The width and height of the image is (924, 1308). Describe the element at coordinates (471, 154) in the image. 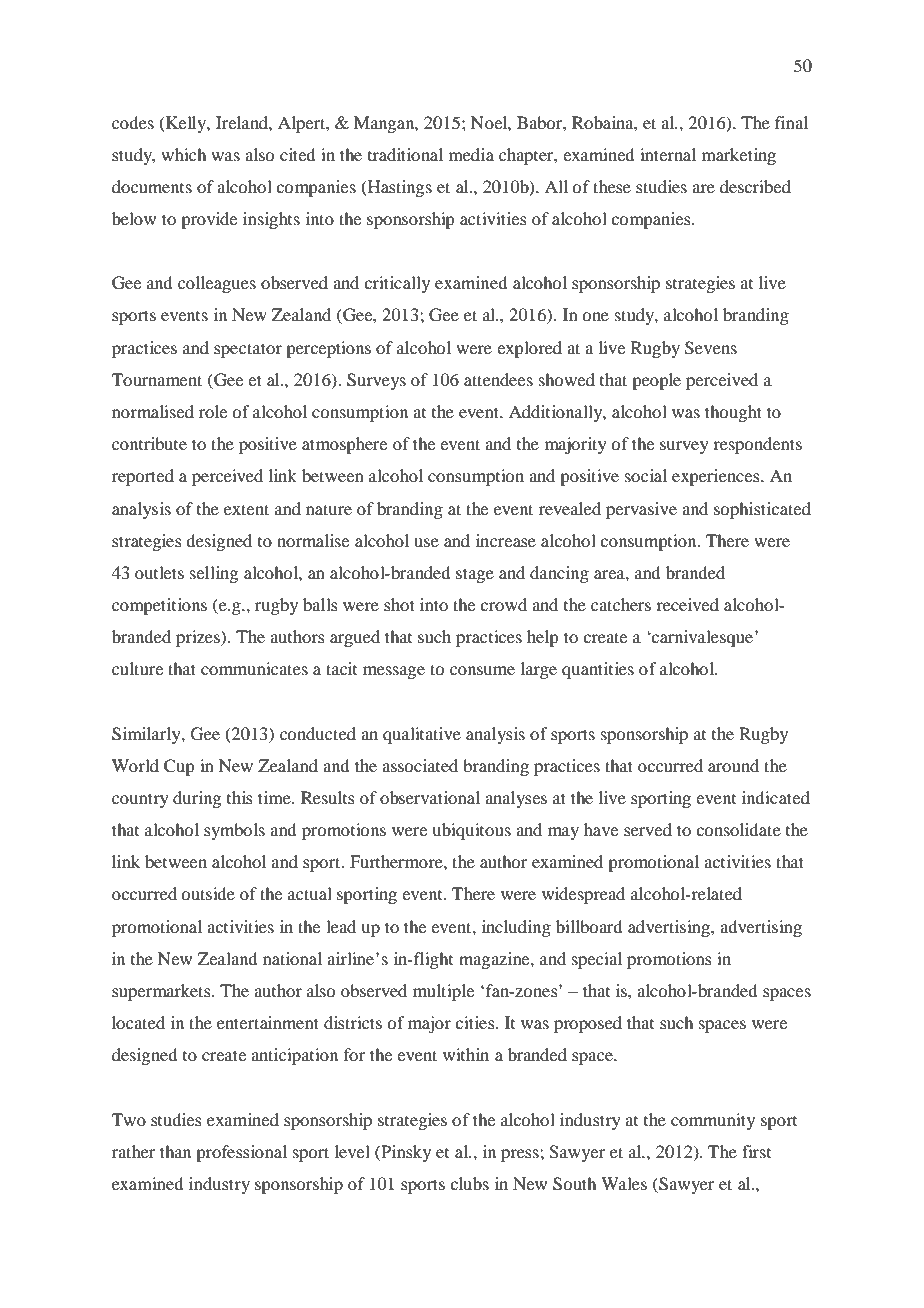

I see `media` at that location.
